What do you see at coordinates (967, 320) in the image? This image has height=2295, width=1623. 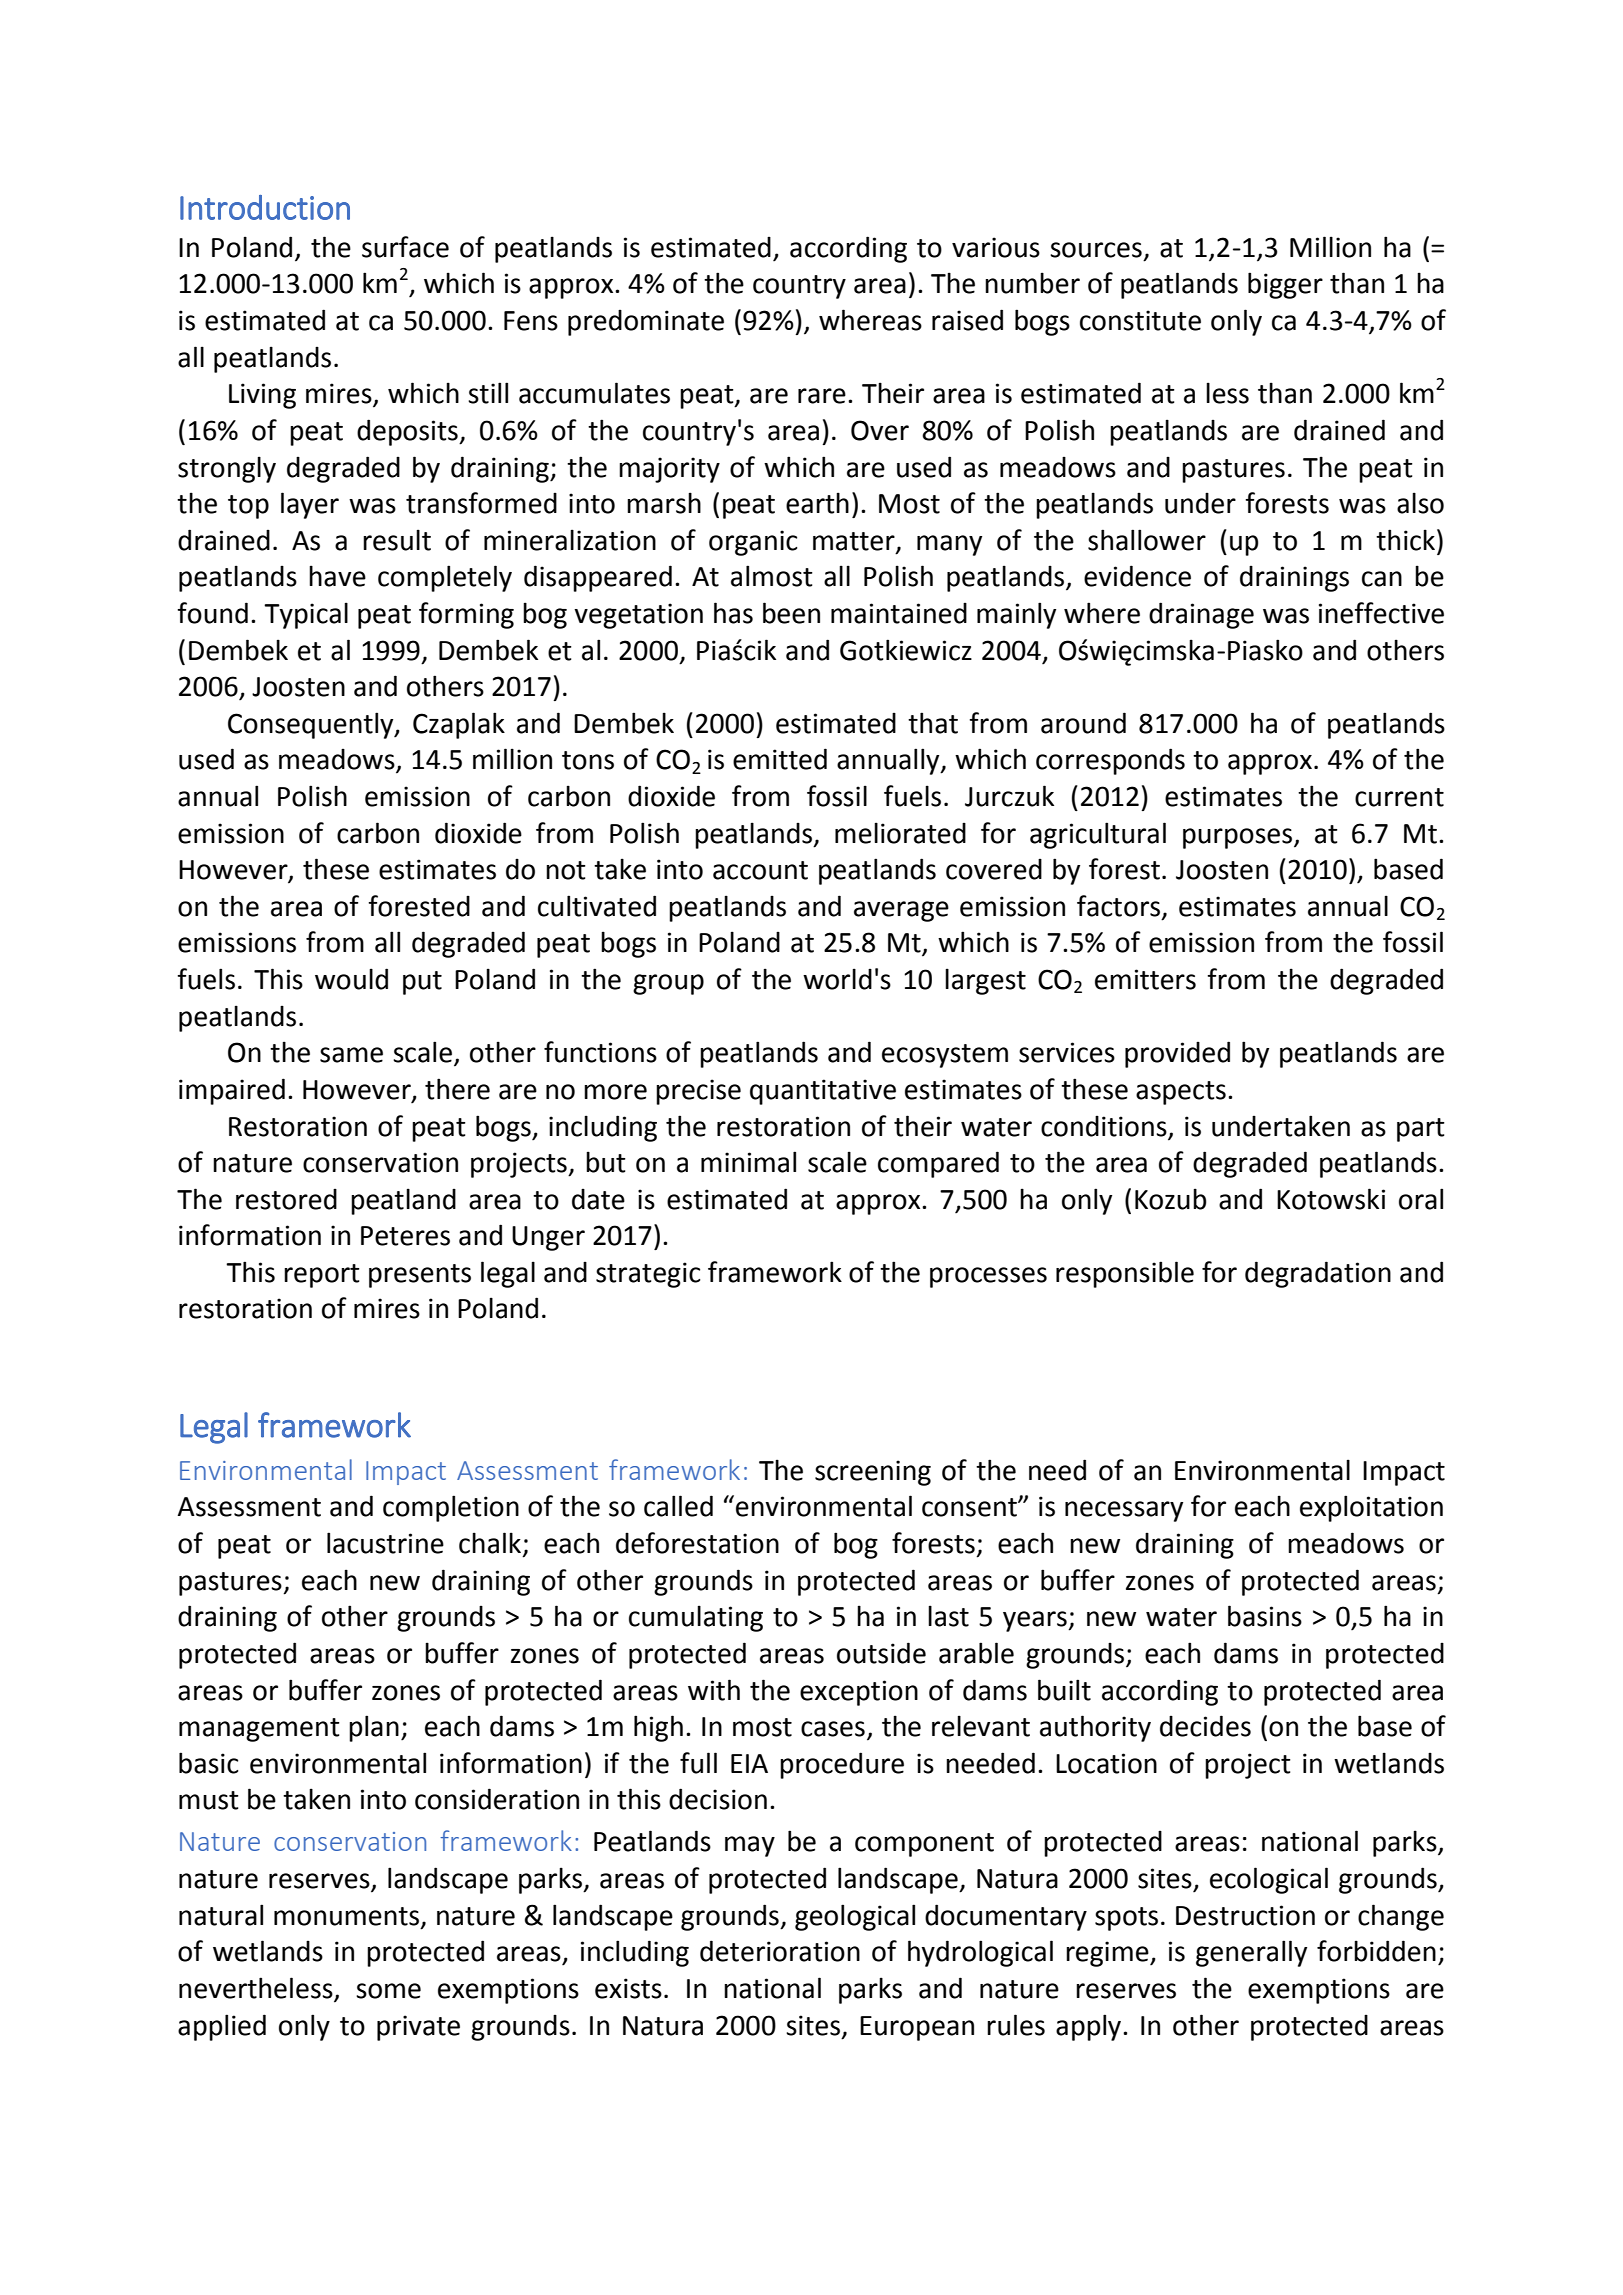 I see `raised` at bounding box center [967, 320].
